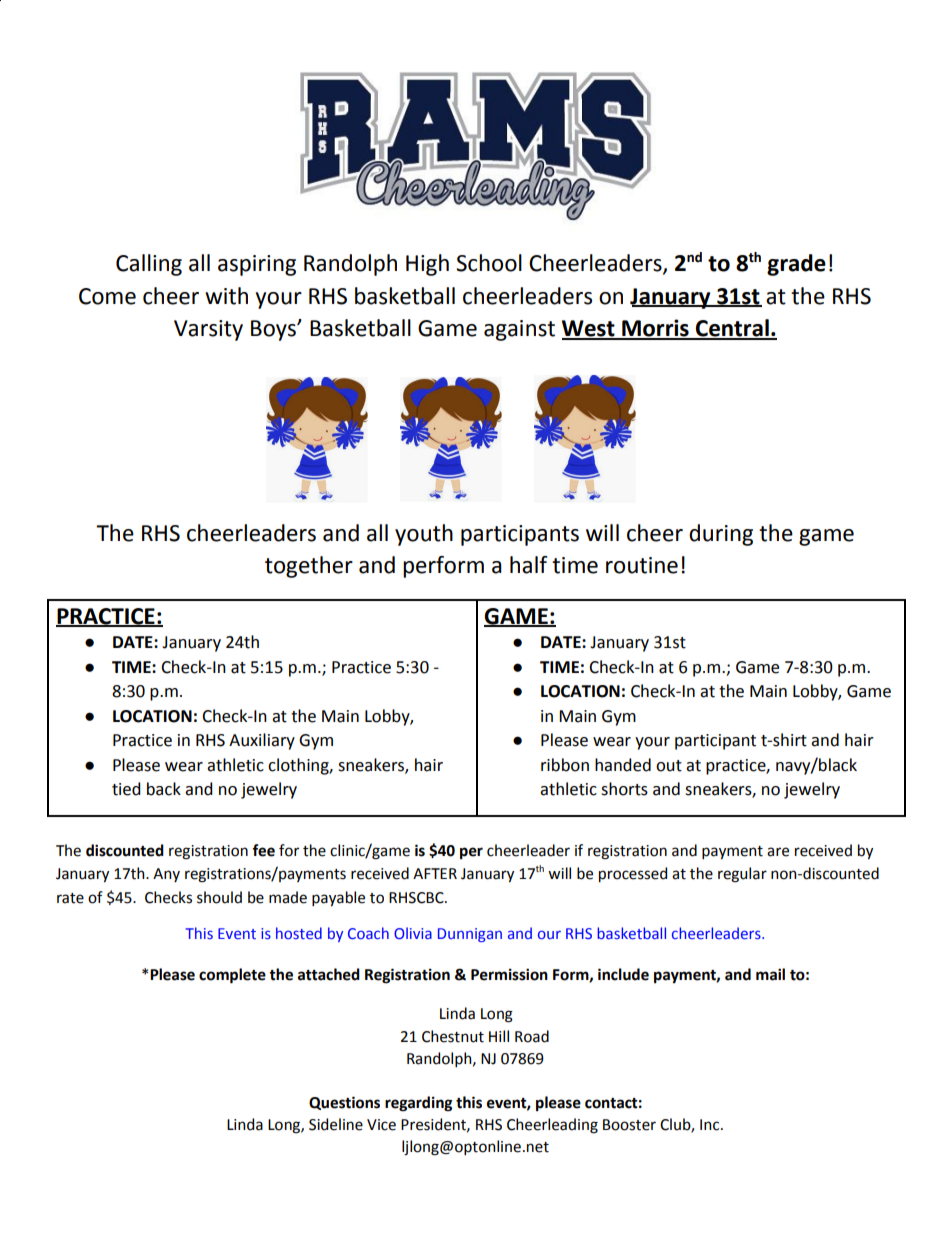  Describe the element at coordinates (418, 1104) in the screenshot. I see `regarding` at that location.
